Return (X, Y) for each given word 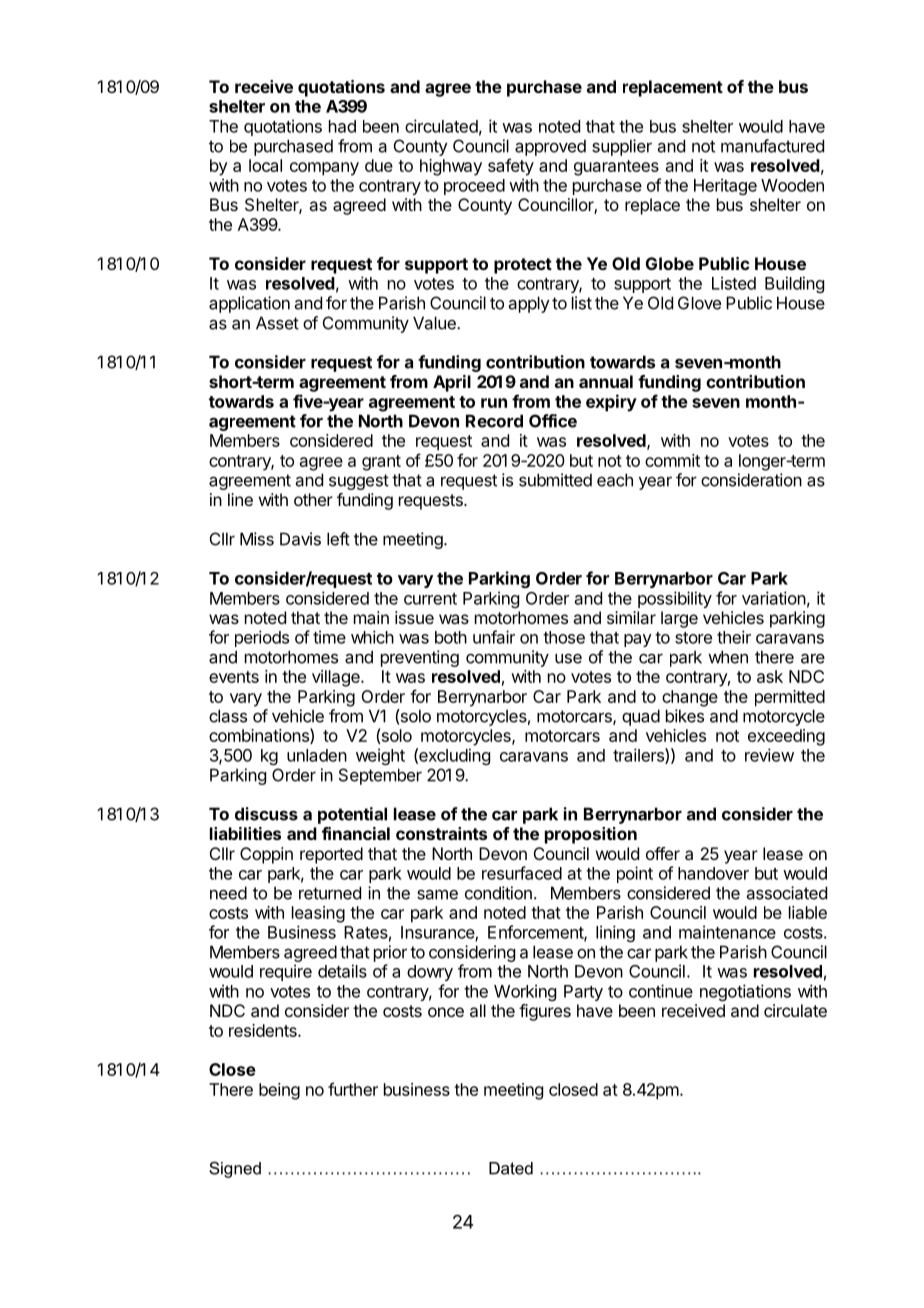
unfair (494, 637)
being (279, 1091)
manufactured (772, 146)
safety (511, 167)
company (324, 169)
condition (498, 893)
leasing (318, 914)
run (494, 403)
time (329, 637)
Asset (277, 323)
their (734, 637)
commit (672, 460)
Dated (511, 1168)
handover (713, 873)
